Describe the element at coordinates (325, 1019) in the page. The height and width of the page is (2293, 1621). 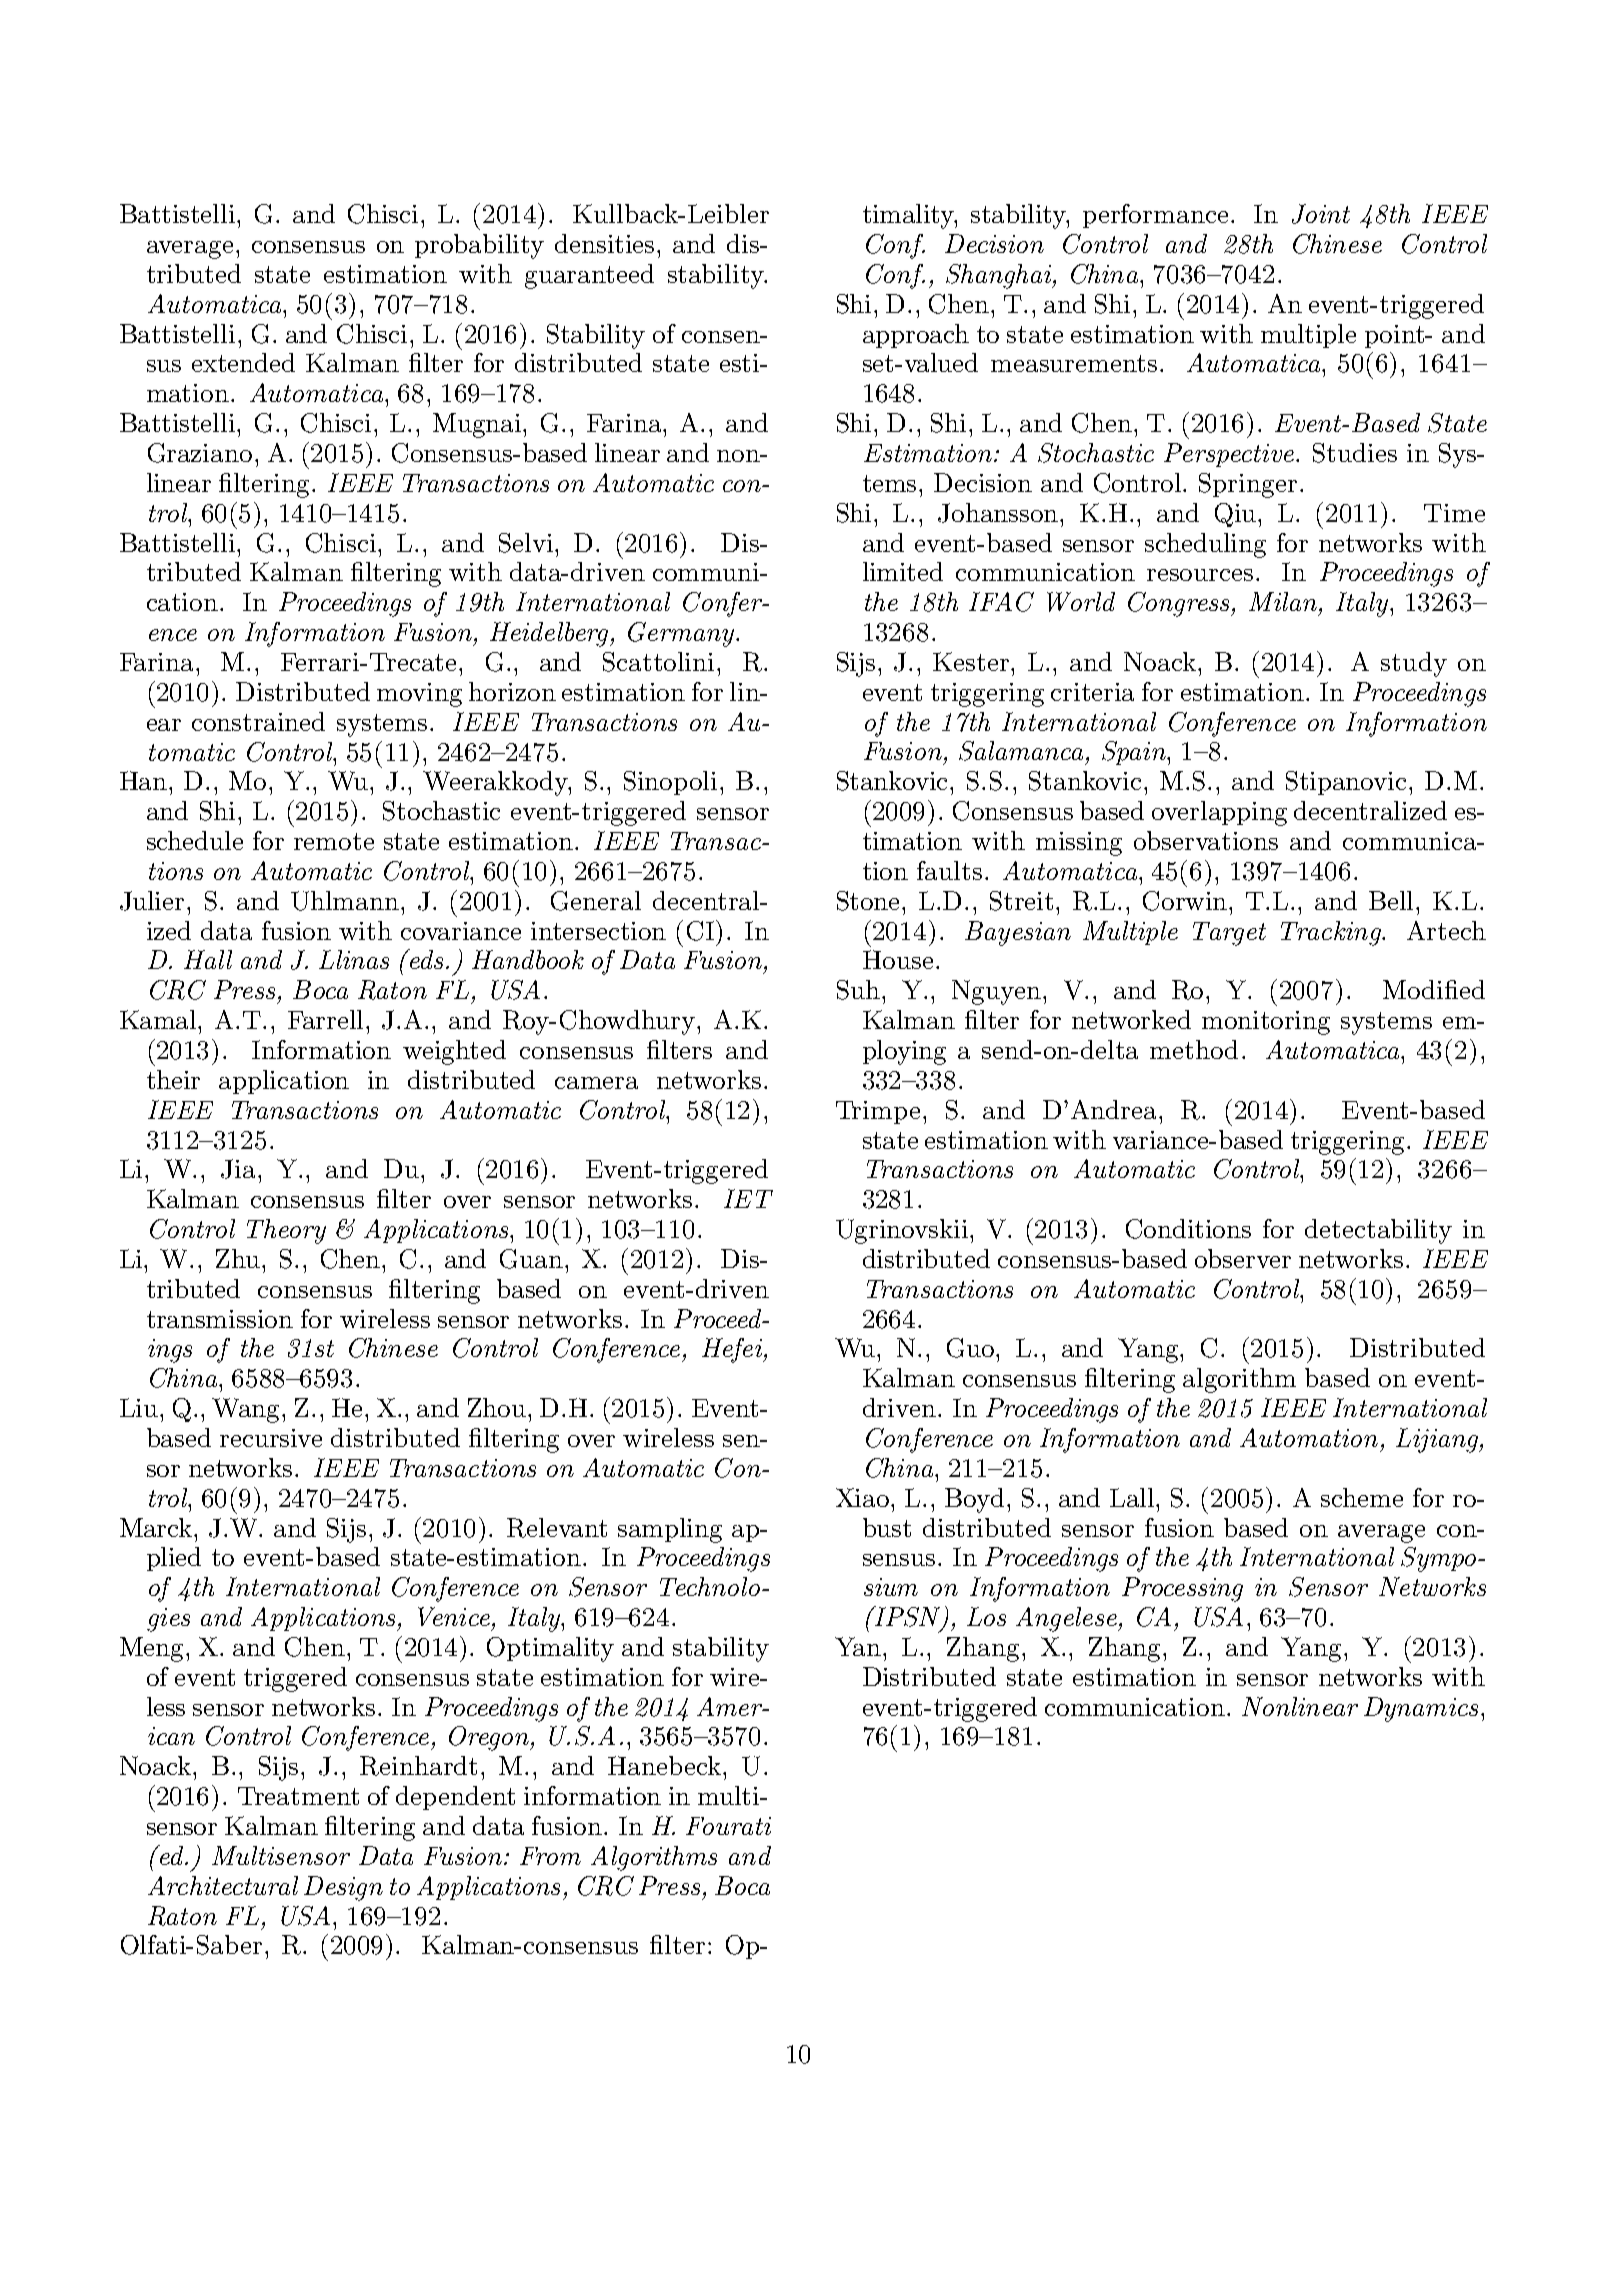
I see `Farrell` at that location.
